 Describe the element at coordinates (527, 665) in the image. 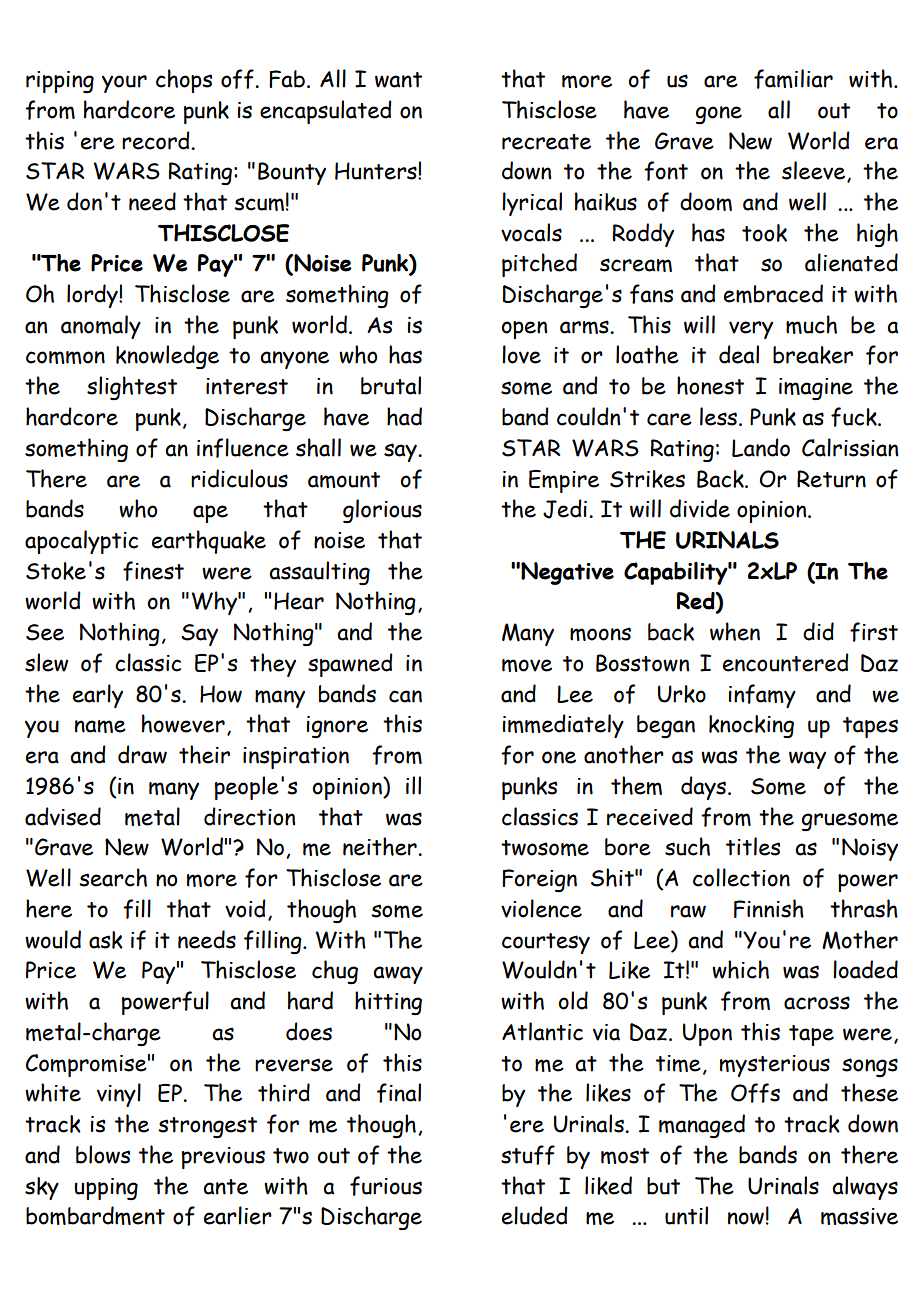

I see `move` at that location.
